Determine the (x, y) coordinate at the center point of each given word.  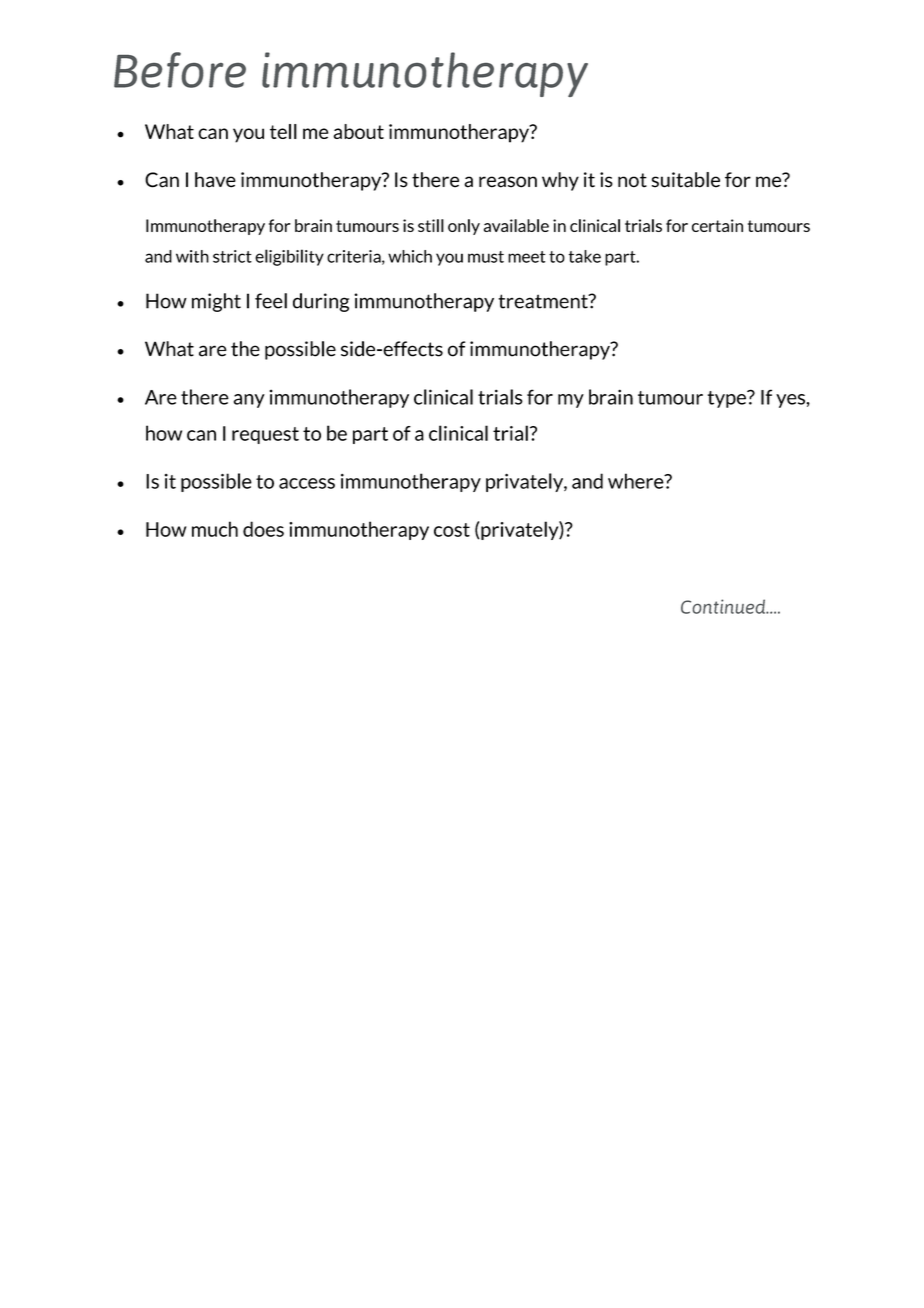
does (263, 529)
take (585, 256)
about (359, 131)
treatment (544, 301)
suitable (686, 180)
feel (271, 301)
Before (180, 70)
